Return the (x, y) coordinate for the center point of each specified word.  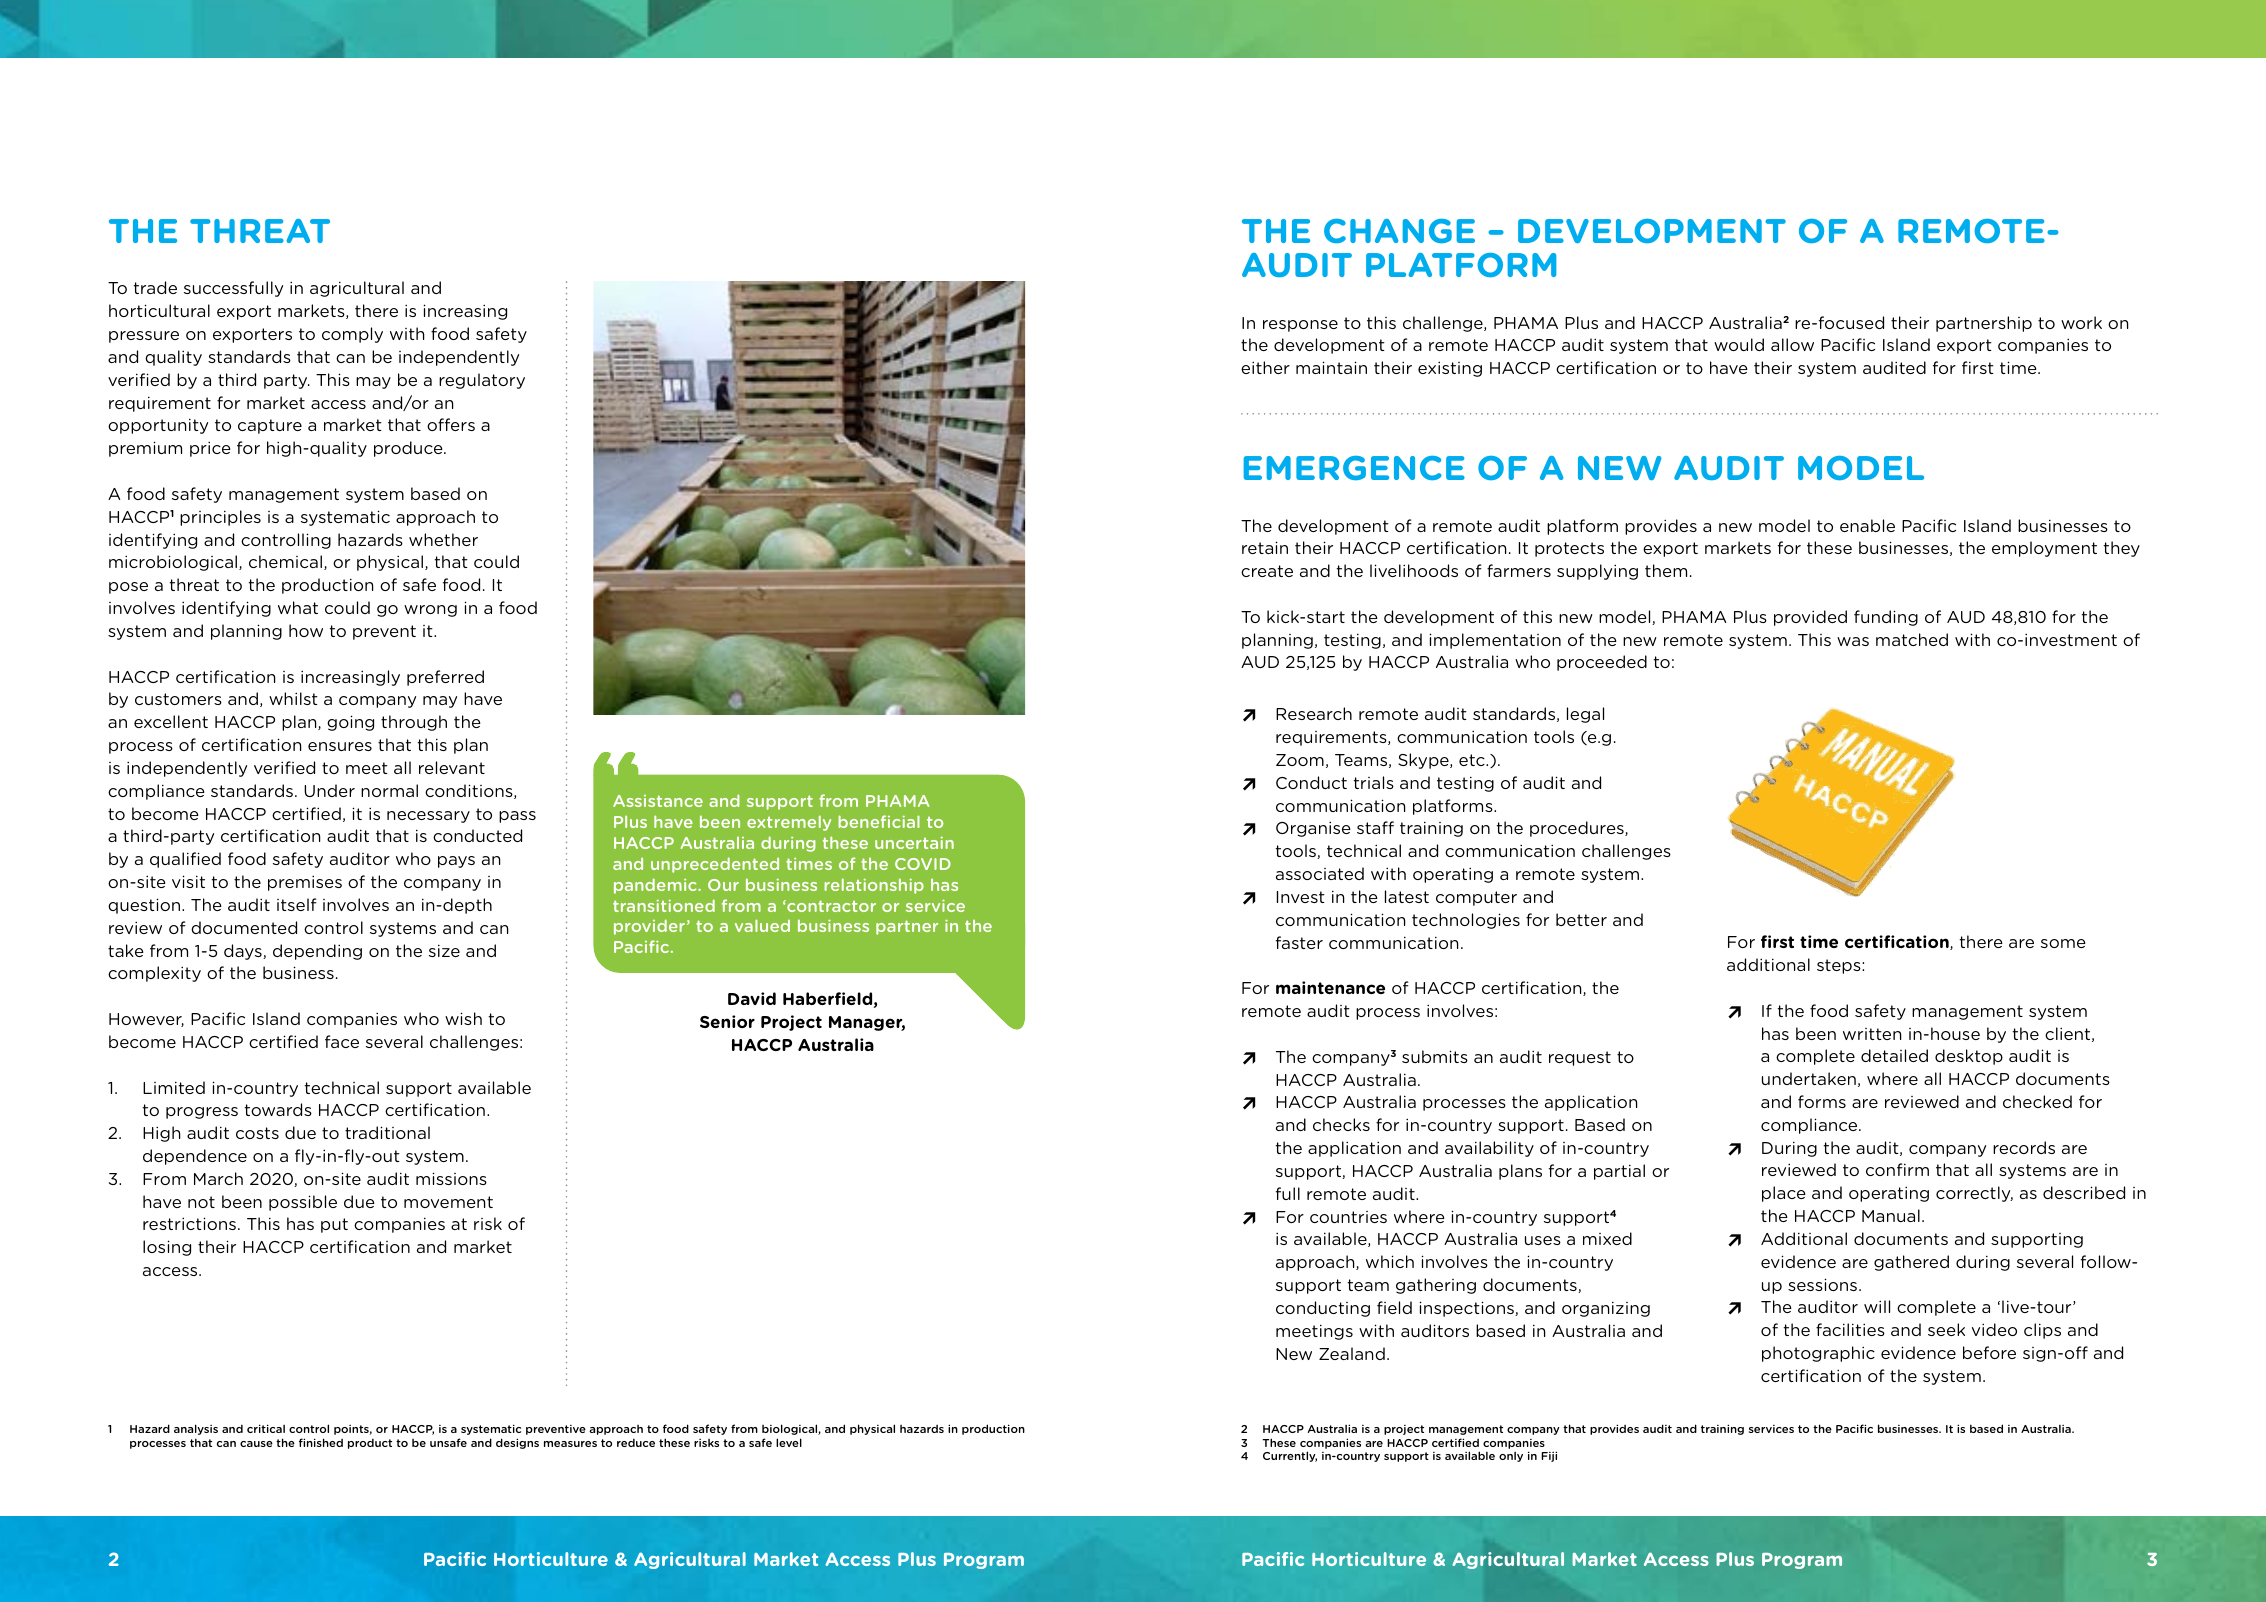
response (1300, 326)
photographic (1818, 1354)
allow (1792, 344)
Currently (1290, 1456)
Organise (1313, 829)
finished (321, 1442)
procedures (1578, 829)
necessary (428, 817)
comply (352, 335)
